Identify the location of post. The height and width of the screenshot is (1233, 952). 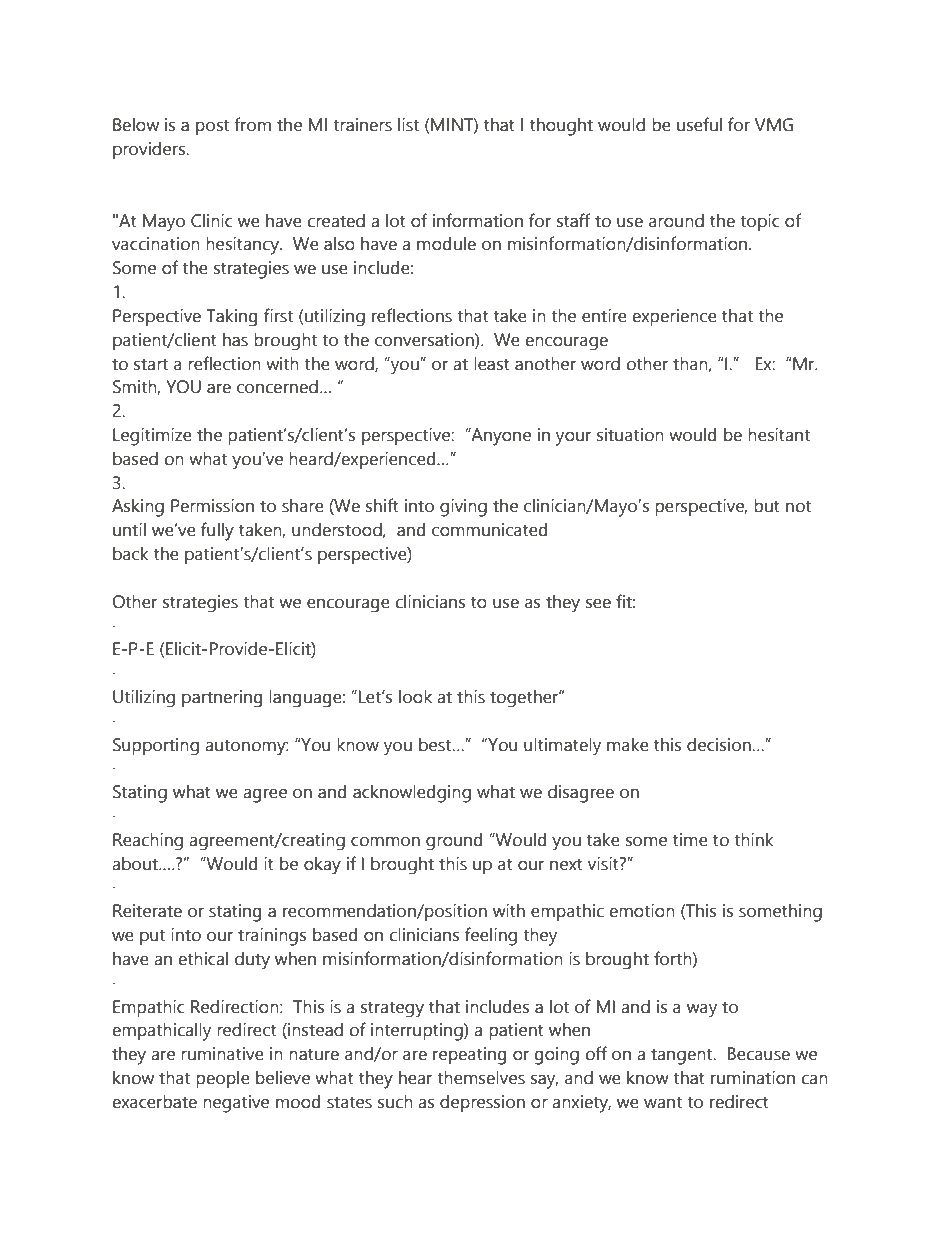
(212, 127).
